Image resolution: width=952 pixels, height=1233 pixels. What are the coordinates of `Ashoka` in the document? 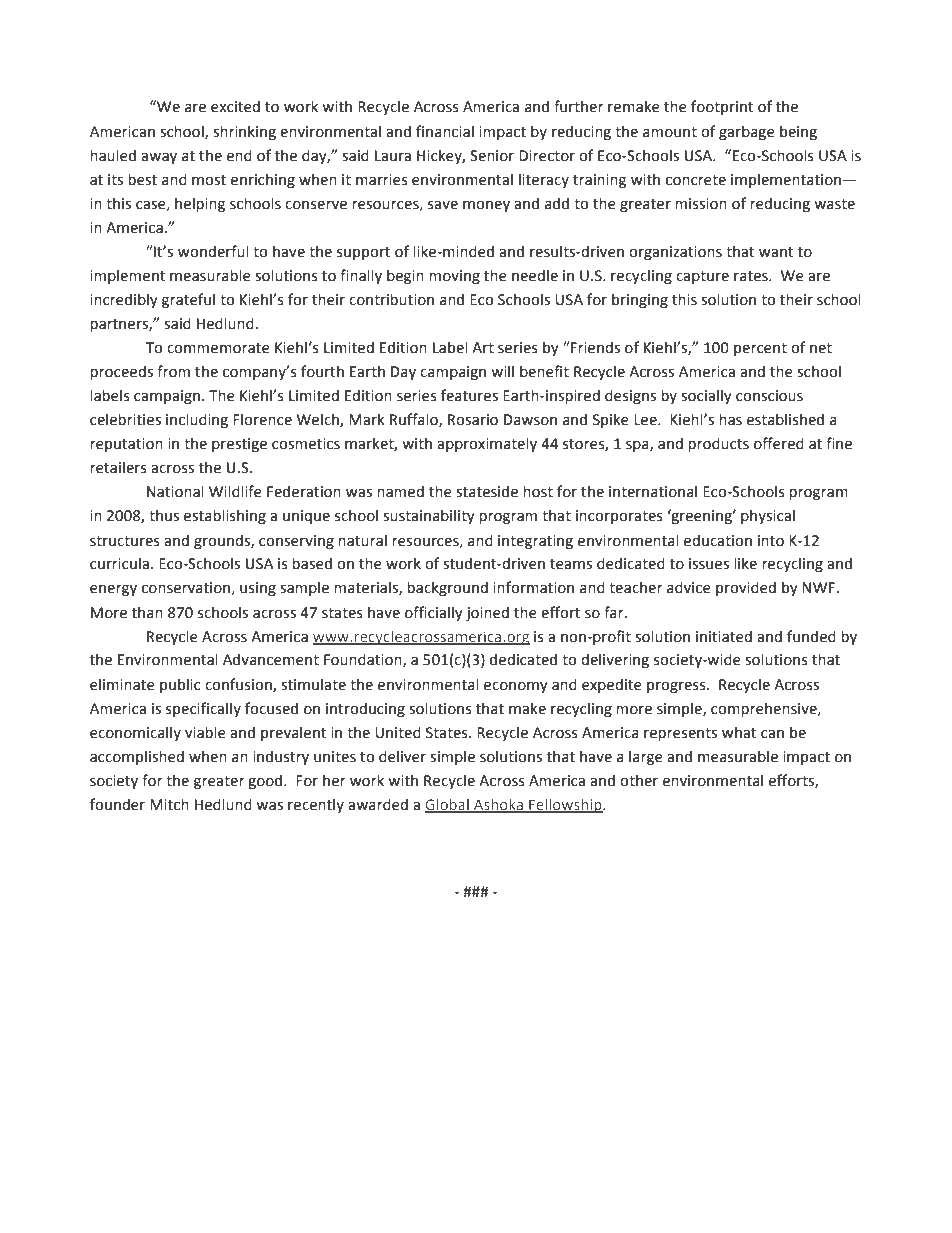 It's located at (499, 805).
